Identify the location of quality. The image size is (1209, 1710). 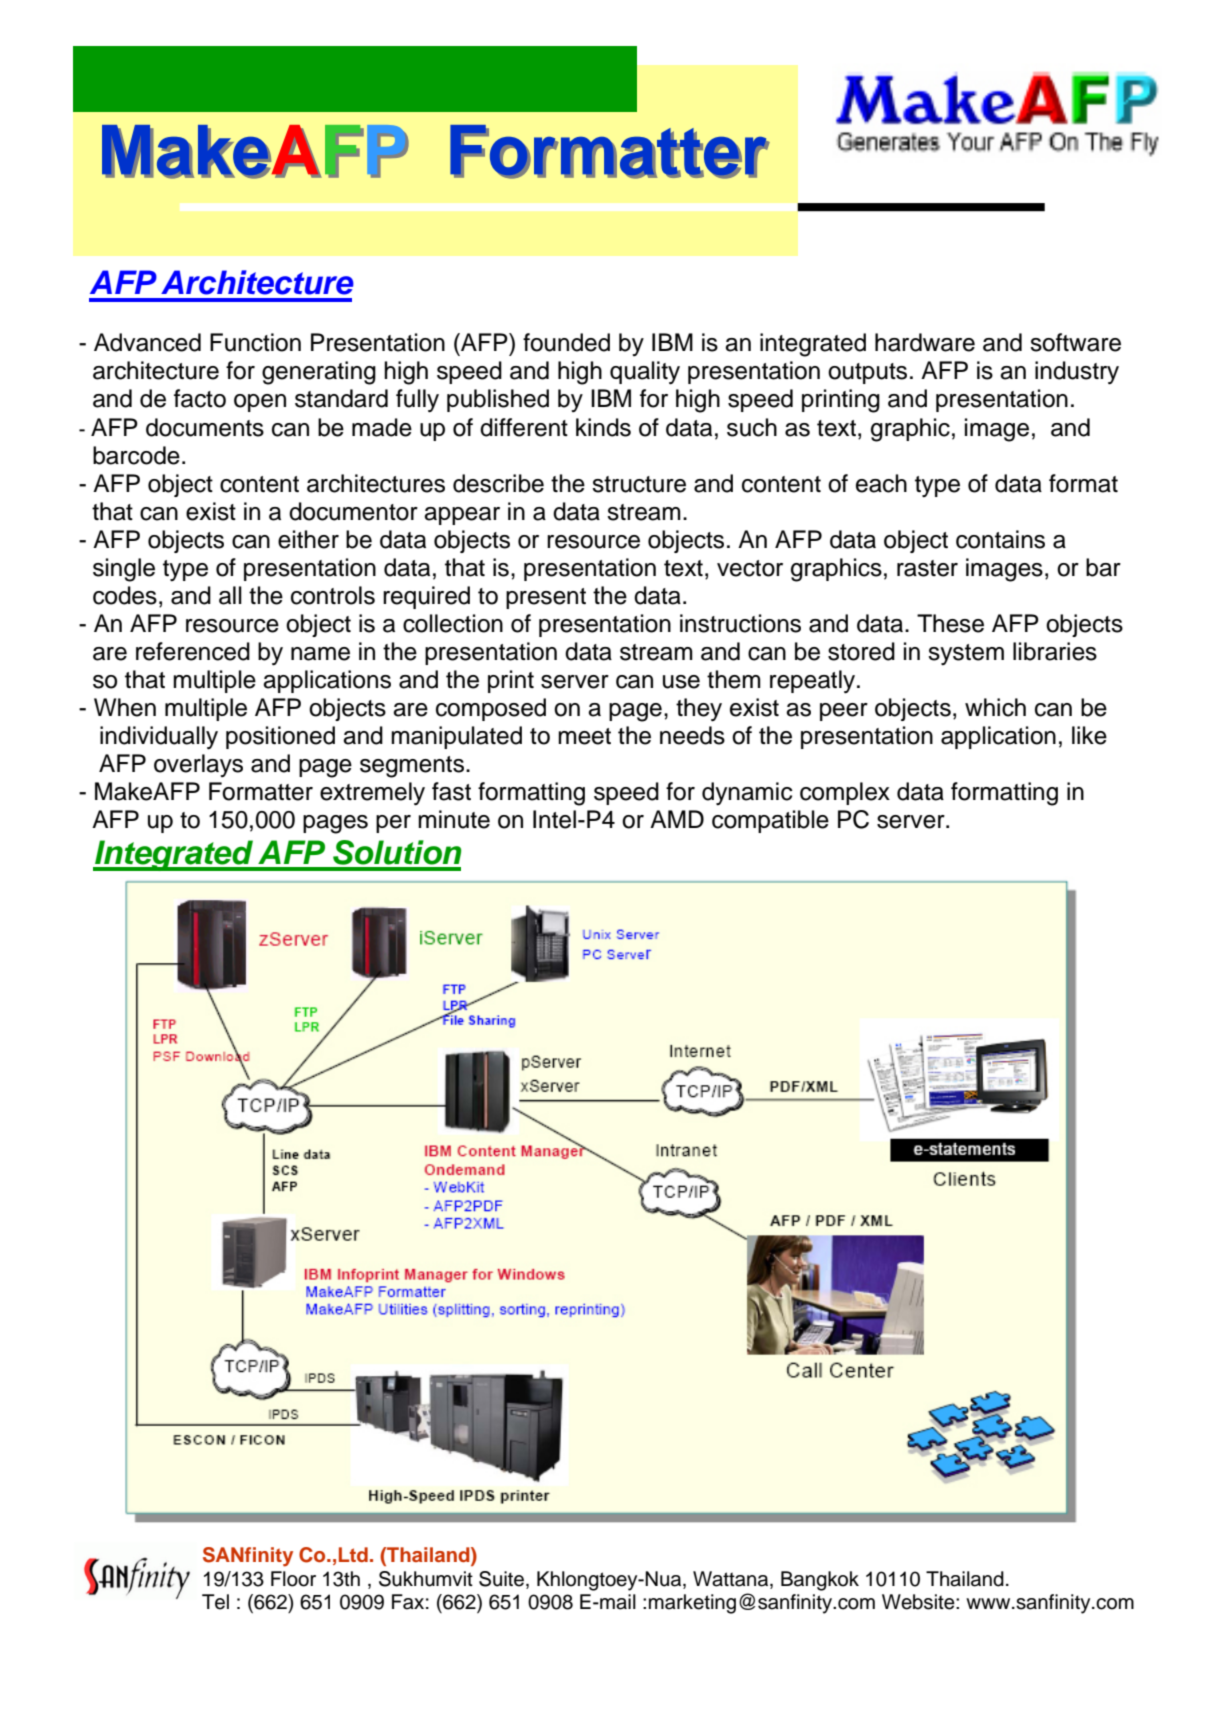
(645, 373).
